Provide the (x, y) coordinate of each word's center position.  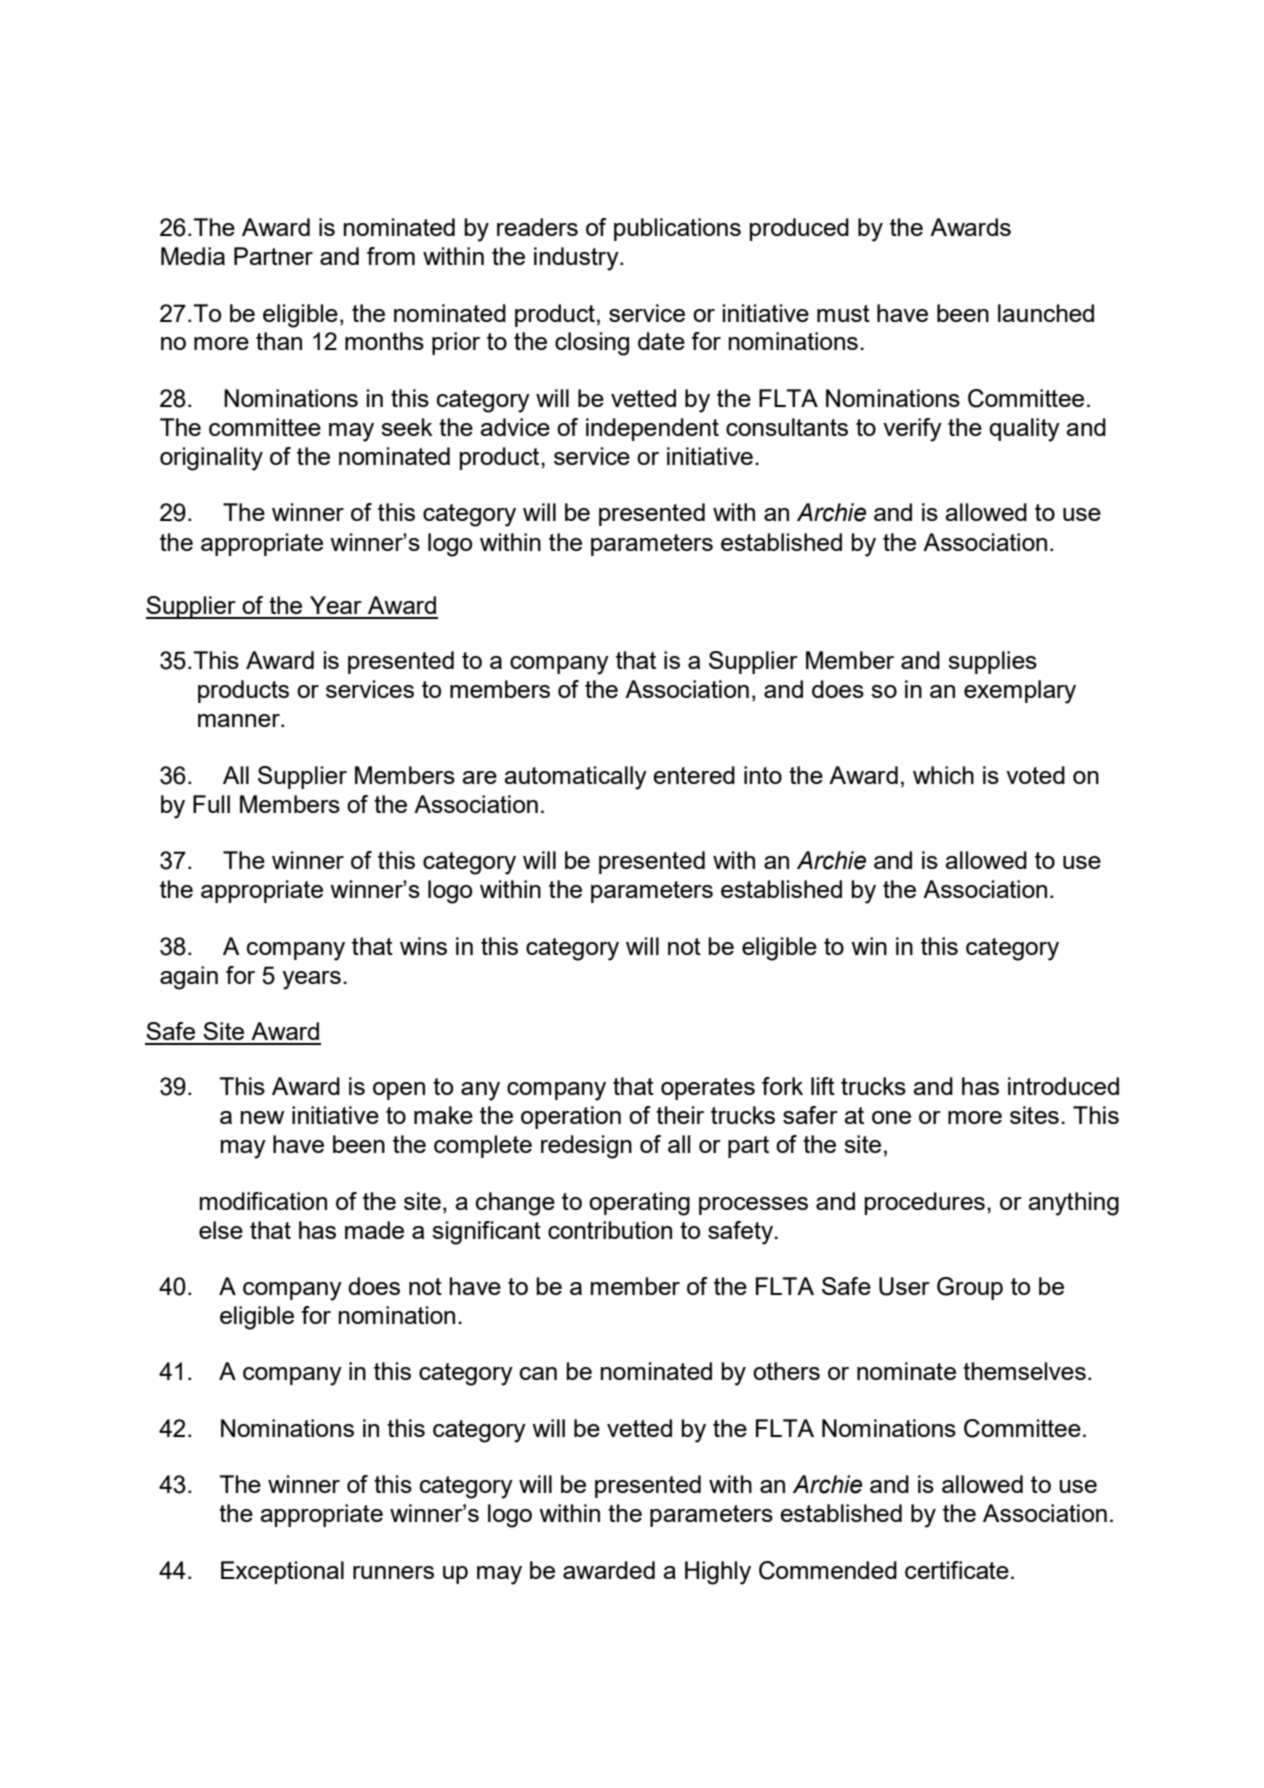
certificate (957, 1570)
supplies (992, 662)
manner (240, 720)
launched (1046, 313)
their (680, 1115)
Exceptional (282, 1572)
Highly (718, 1573)
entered (694, 775)
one (891, 1117)
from (391, 256)
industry (577, 259)
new (262, 1117)
